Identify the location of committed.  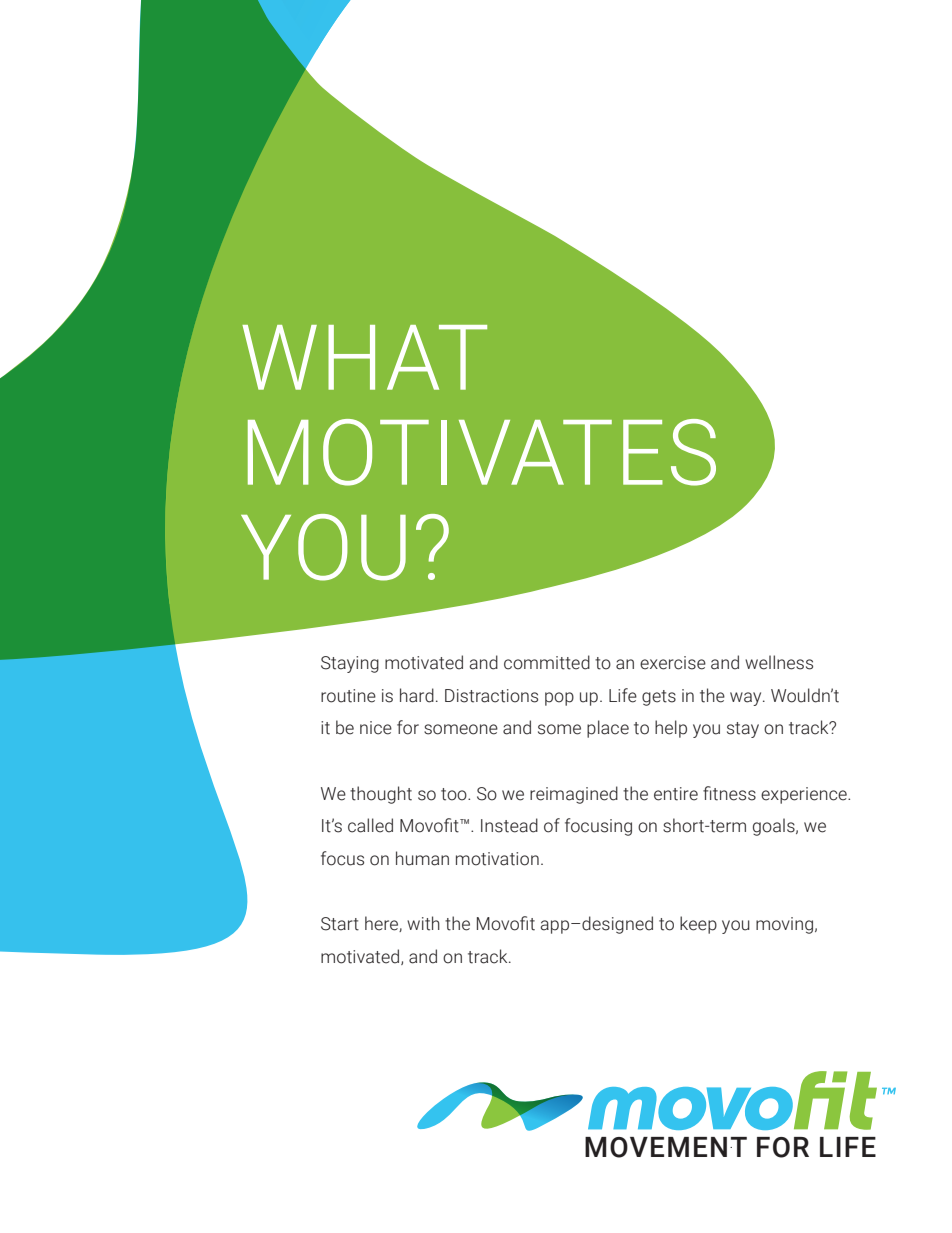
(547, 662).
